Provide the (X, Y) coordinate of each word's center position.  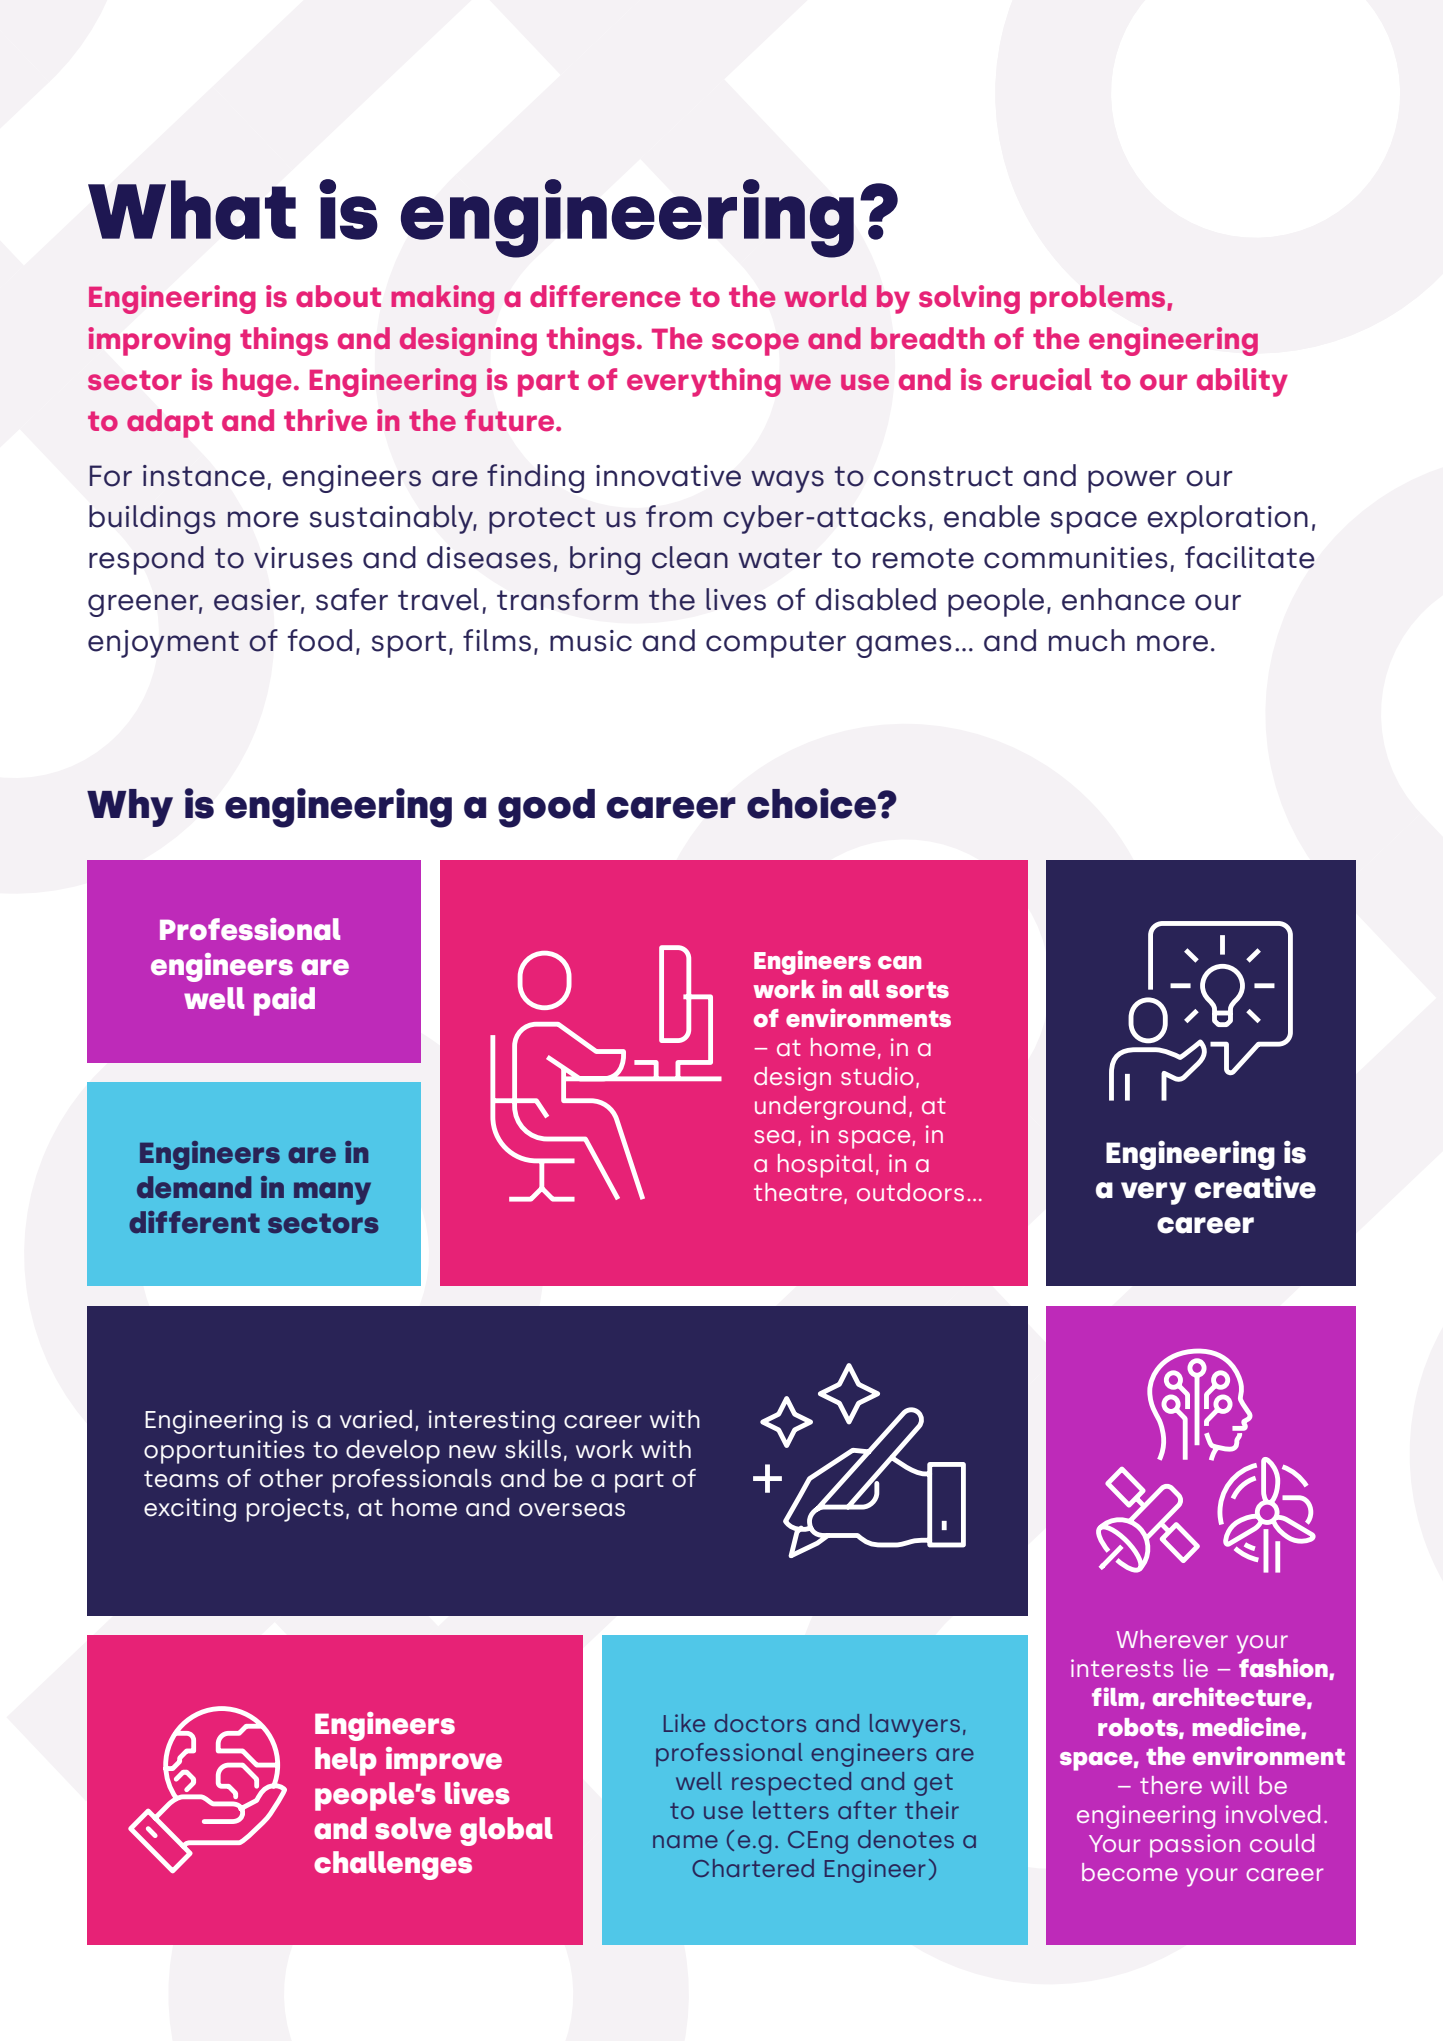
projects (295, 1510)
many (332, 1193)
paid (284, 1001)
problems (1099, 299)
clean (690, 557)
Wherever (1172, 1639)
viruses (303, 558)
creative (1255, 1187)
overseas (572, 1510)
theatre (798, 1192)
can (899, 962)
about (338, 296)
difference (605, 296)
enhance (1123, 599)
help (346, 1761)
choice (813, 803)
